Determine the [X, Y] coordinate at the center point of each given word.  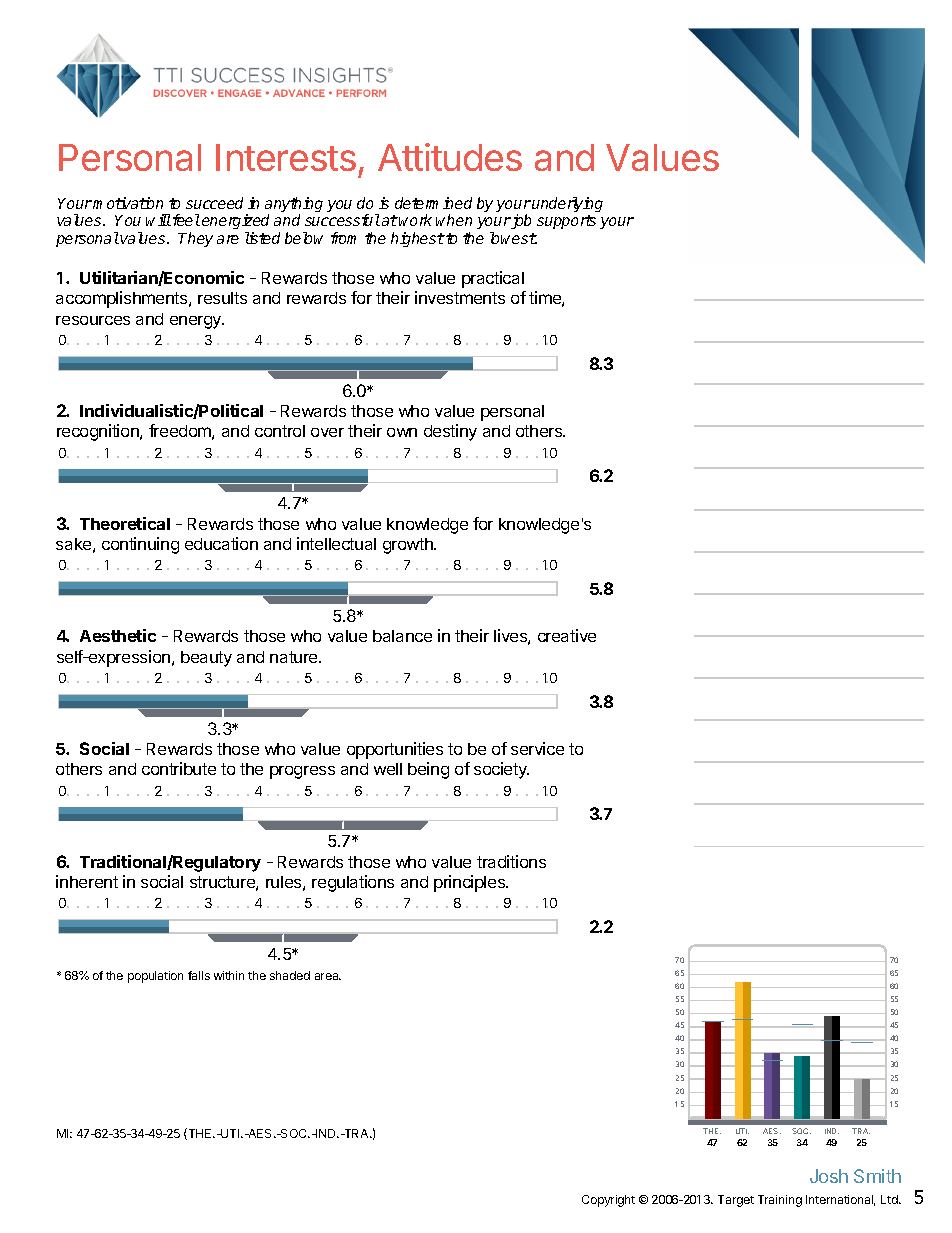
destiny [450, 432]
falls [199, 975]
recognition [99, 432]
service [537, 748]
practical [493, 279]
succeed [214, 203]
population [155, 977]
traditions [511, 861]
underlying [567, 206]
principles [471, 883]
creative [567, 635]
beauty [206, 659]
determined [433, 203]
